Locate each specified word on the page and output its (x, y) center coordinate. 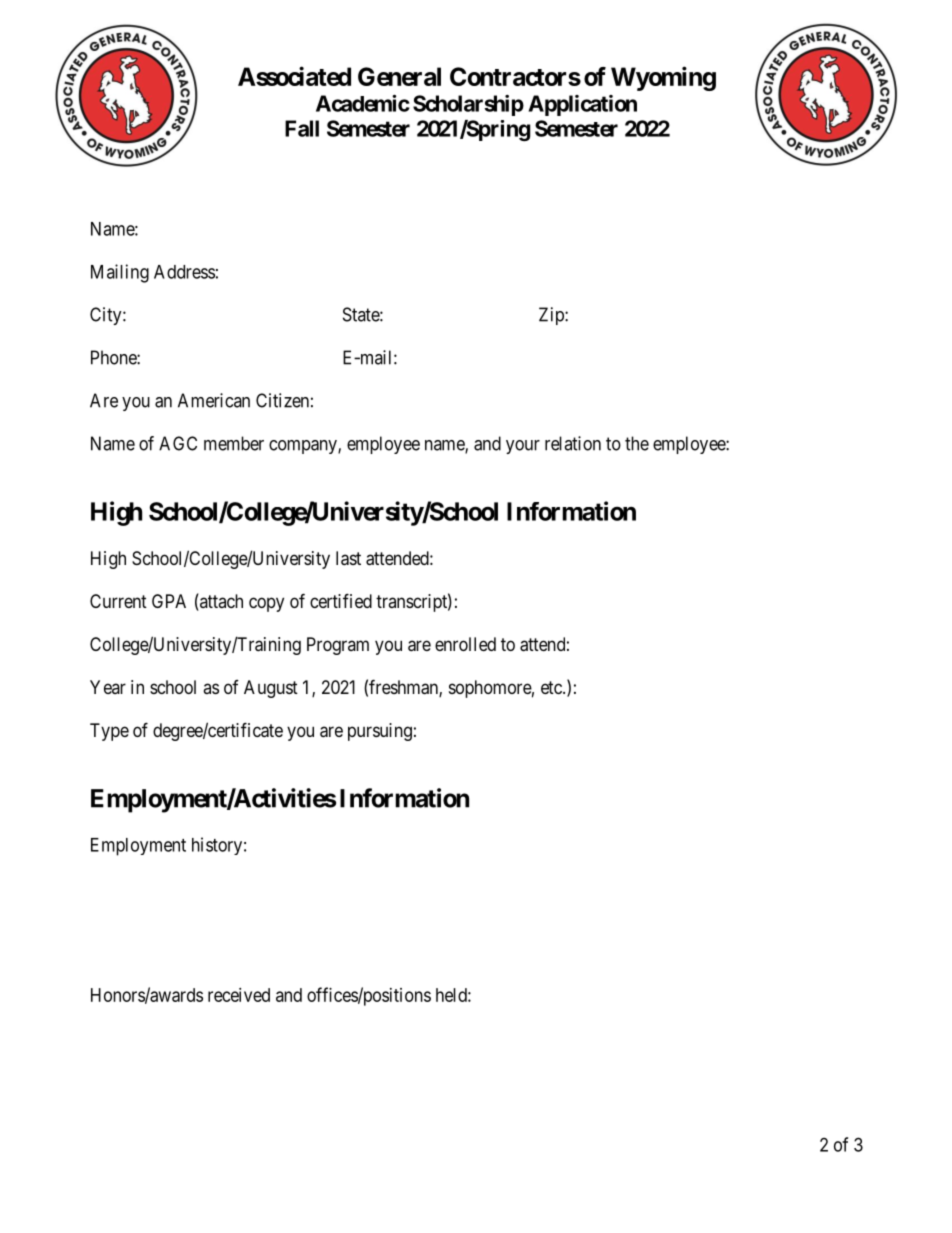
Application (582, 105)
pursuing (380, 732)
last (348, 558)
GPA (169, 601)
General (399, 76)
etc (552, 687)
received (239, 995)
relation (573, 443)
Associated (294, 76)
